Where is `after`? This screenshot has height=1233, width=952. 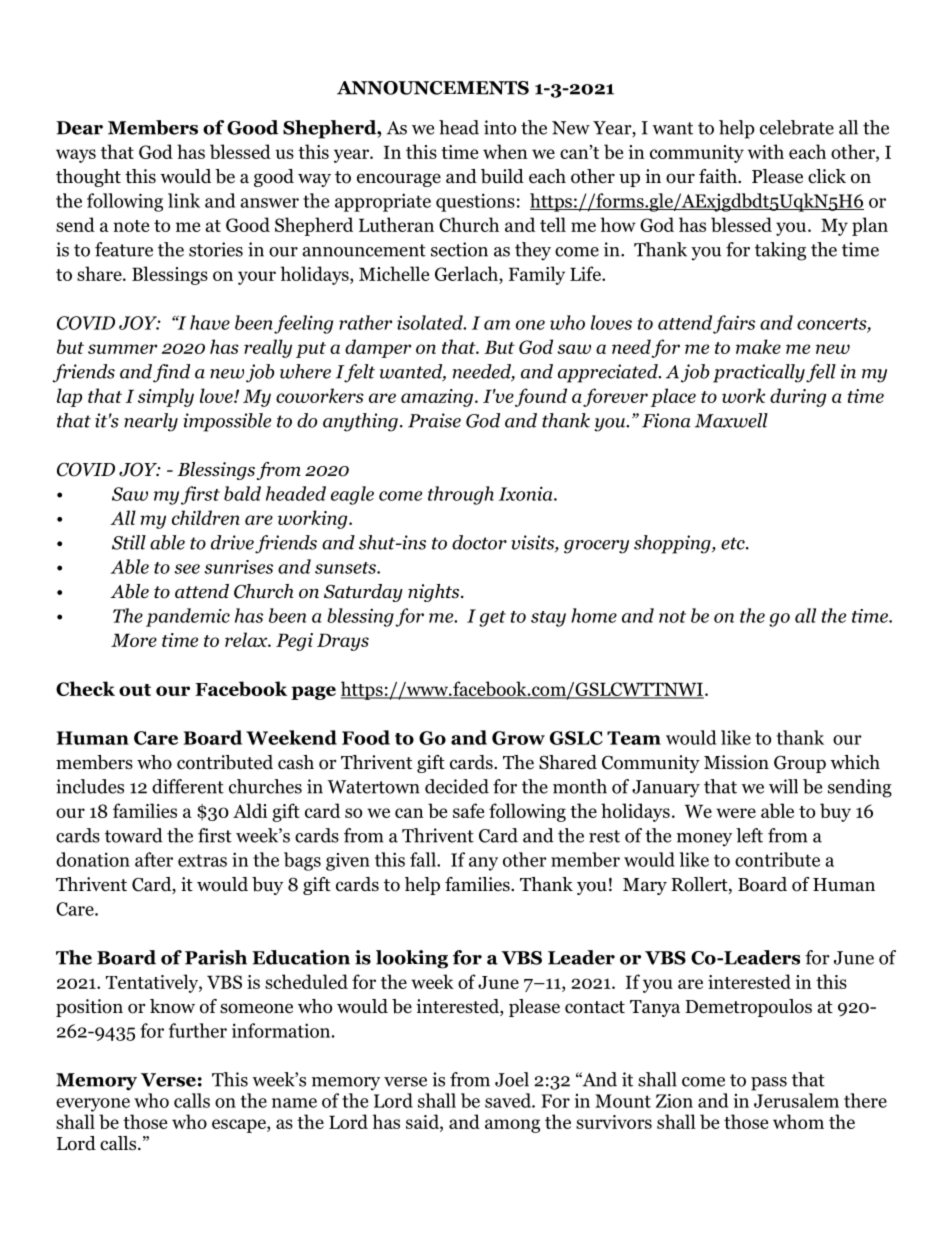 after is located at coordinates (154, 859).
